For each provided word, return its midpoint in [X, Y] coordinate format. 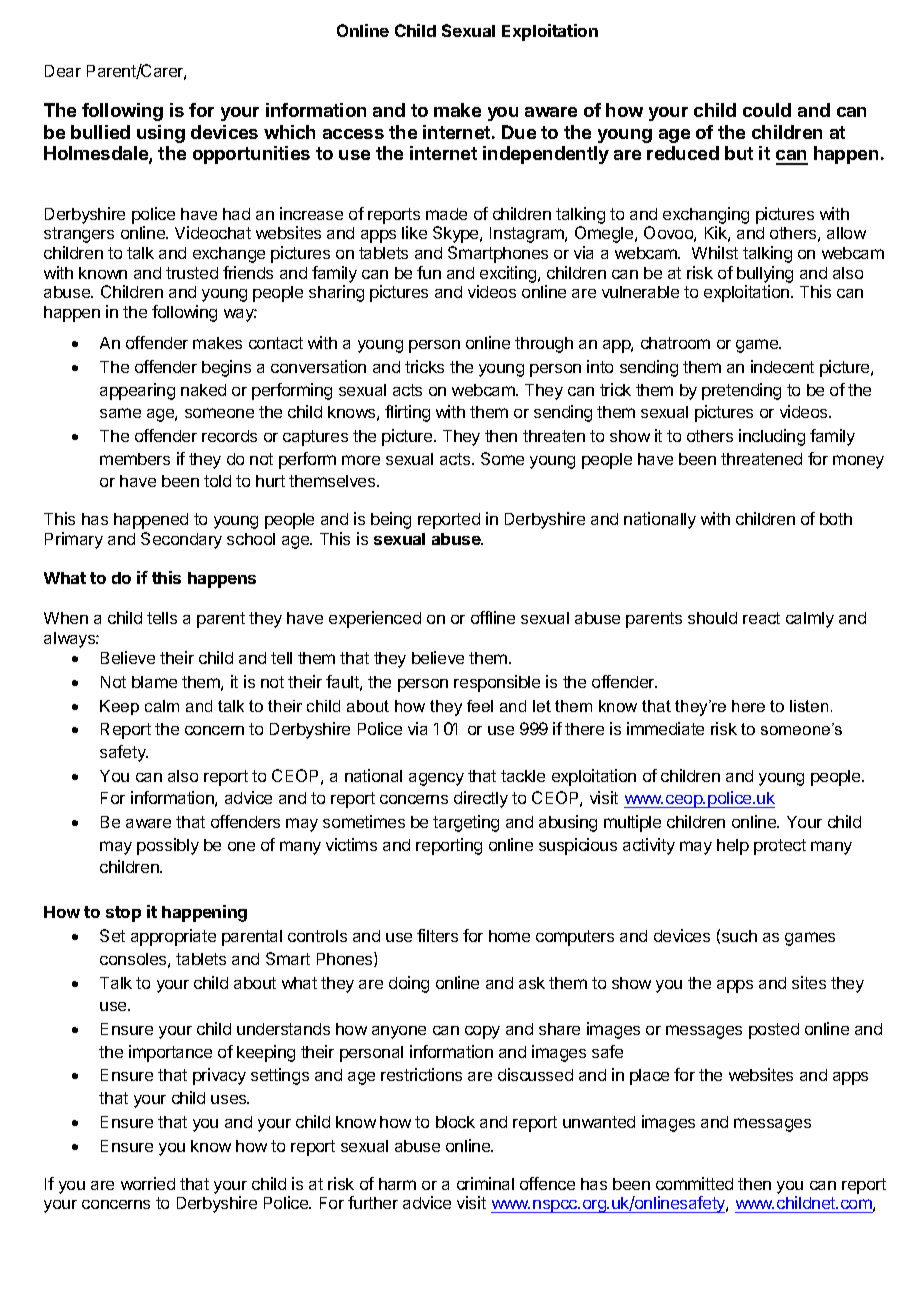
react [761, 618]
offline [493, 617]
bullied [100, 132]
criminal [485, 1183]
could [767, 110]
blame [154, 682]
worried [148, 1183]
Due [519, 132]
